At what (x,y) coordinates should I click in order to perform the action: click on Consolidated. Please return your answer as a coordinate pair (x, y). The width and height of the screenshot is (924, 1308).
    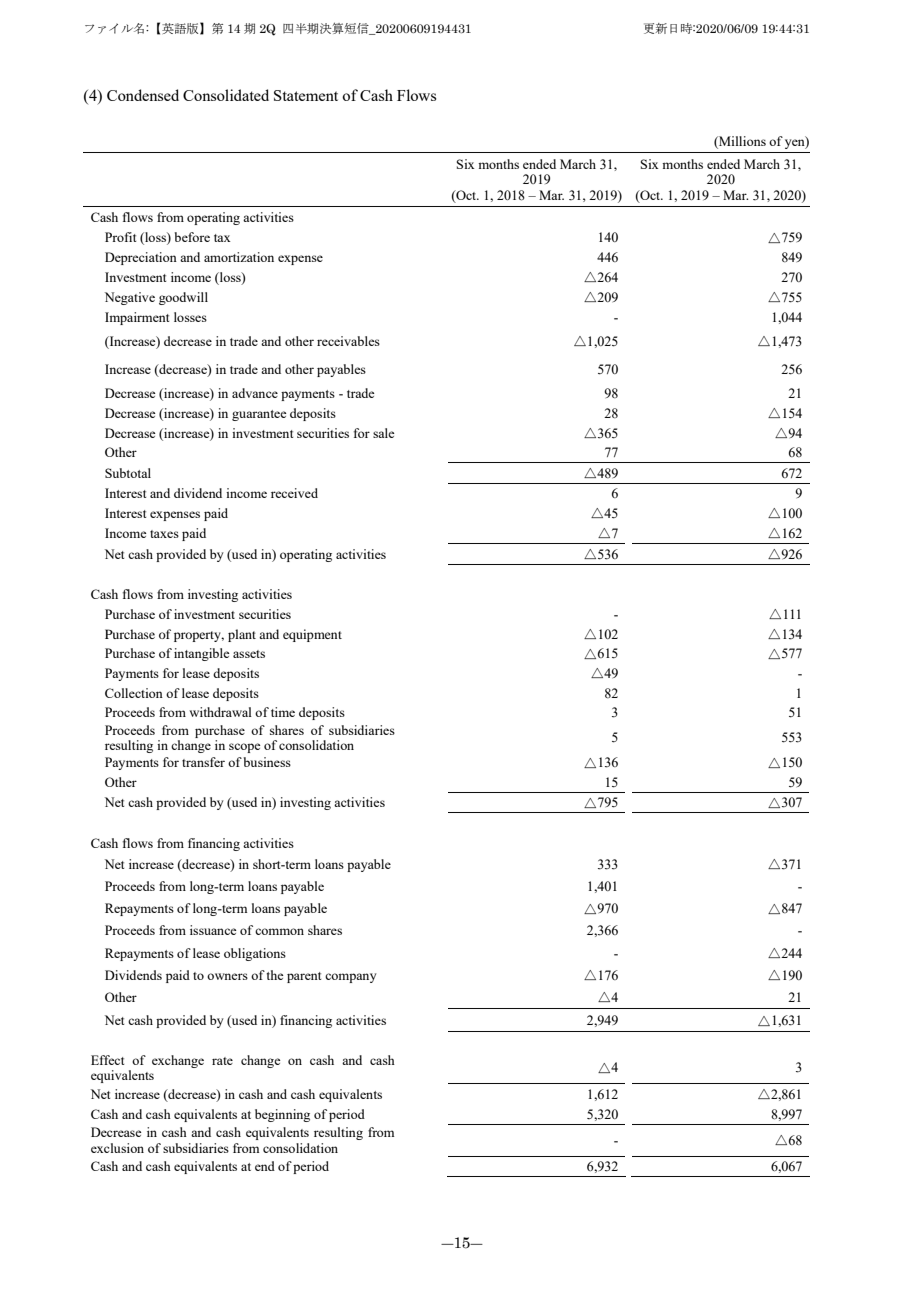
    Looking at the image, I should click on (226, 95).
